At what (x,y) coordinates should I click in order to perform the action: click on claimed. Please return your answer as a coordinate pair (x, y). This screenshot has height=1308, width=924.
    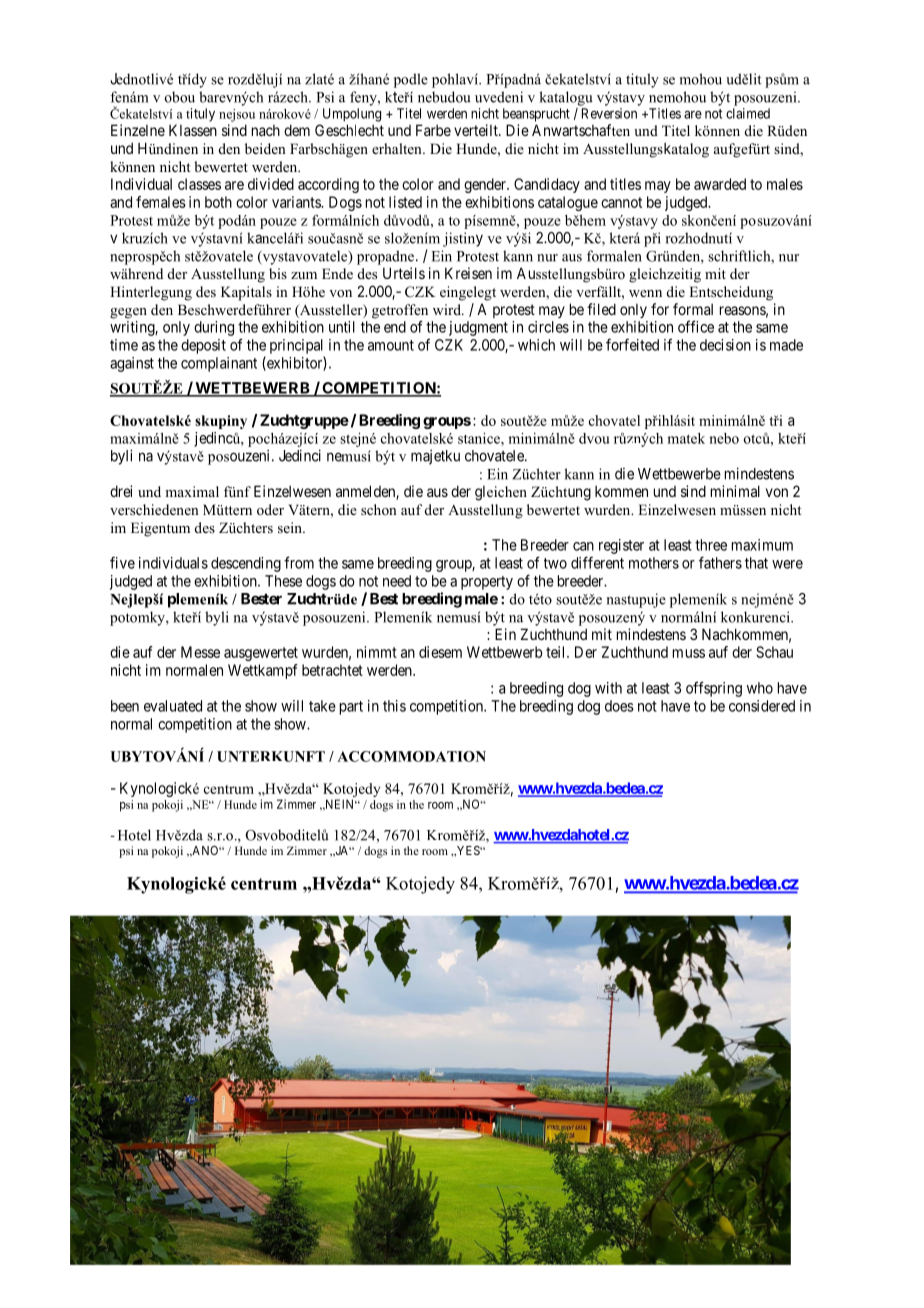
    Looking at the image, I should click on (748, 113).
